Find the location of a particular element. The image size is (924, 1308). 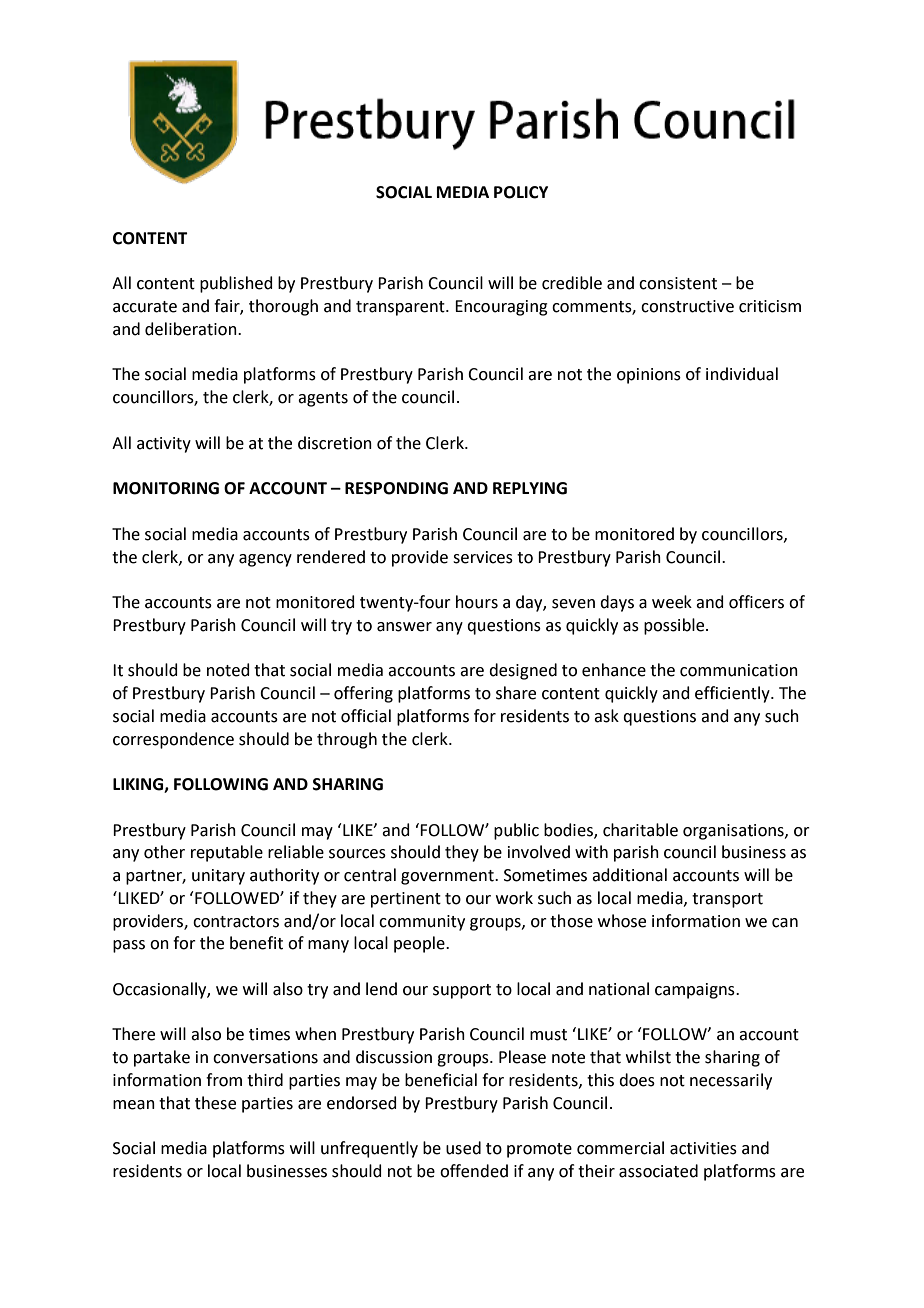

efficiently is located at coordinates (733, 694).
